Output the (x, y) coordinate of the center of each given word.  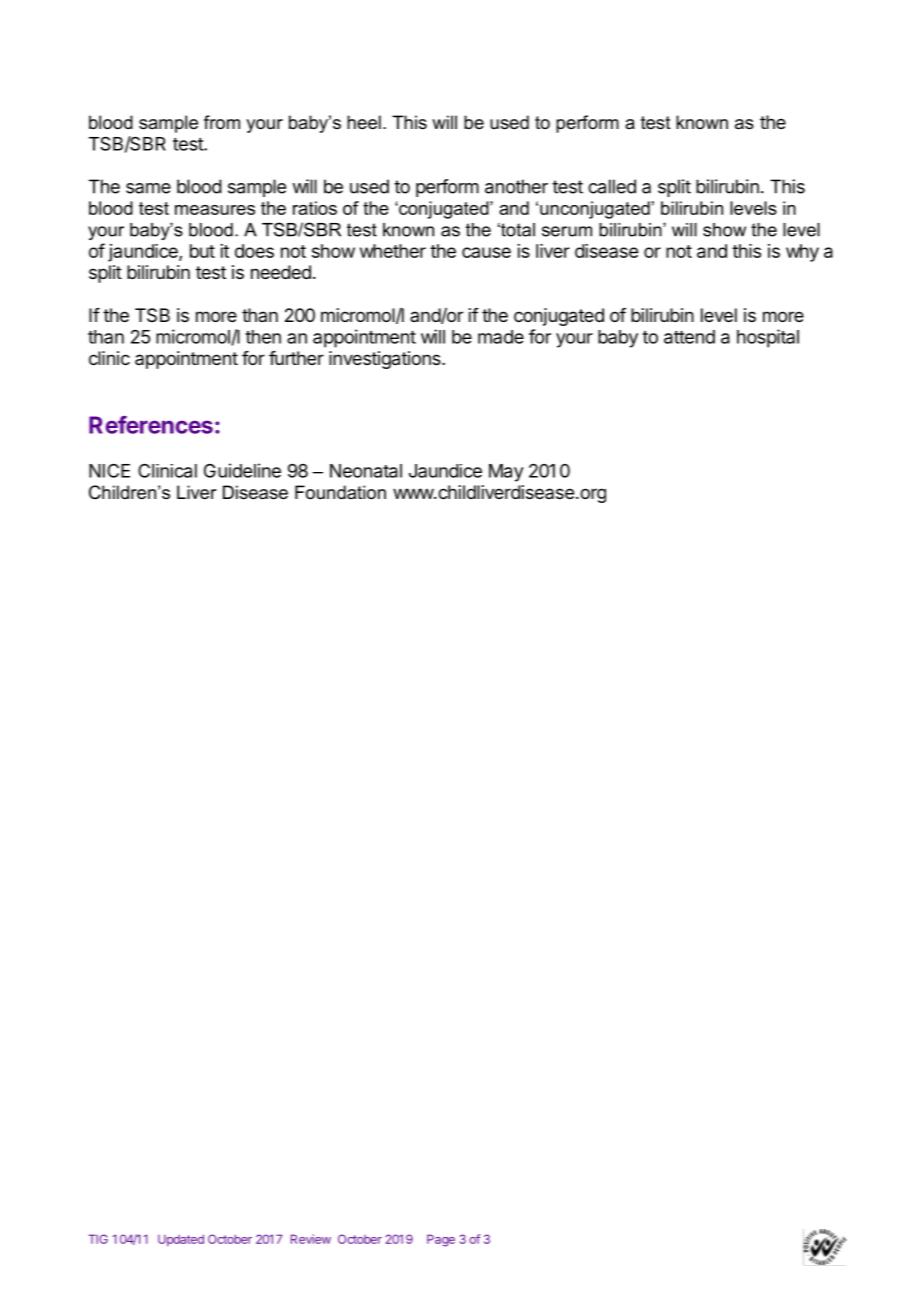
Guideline (242, 470)
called (612, 186)
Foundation (340, 492)
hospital (768, 338)
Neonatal (366, 471)
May (506, 473)
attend (689, 337)
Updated (181, 1240)
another (516, 186)
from (222, 122)
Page (441, 1240)
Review (311, 1239)
